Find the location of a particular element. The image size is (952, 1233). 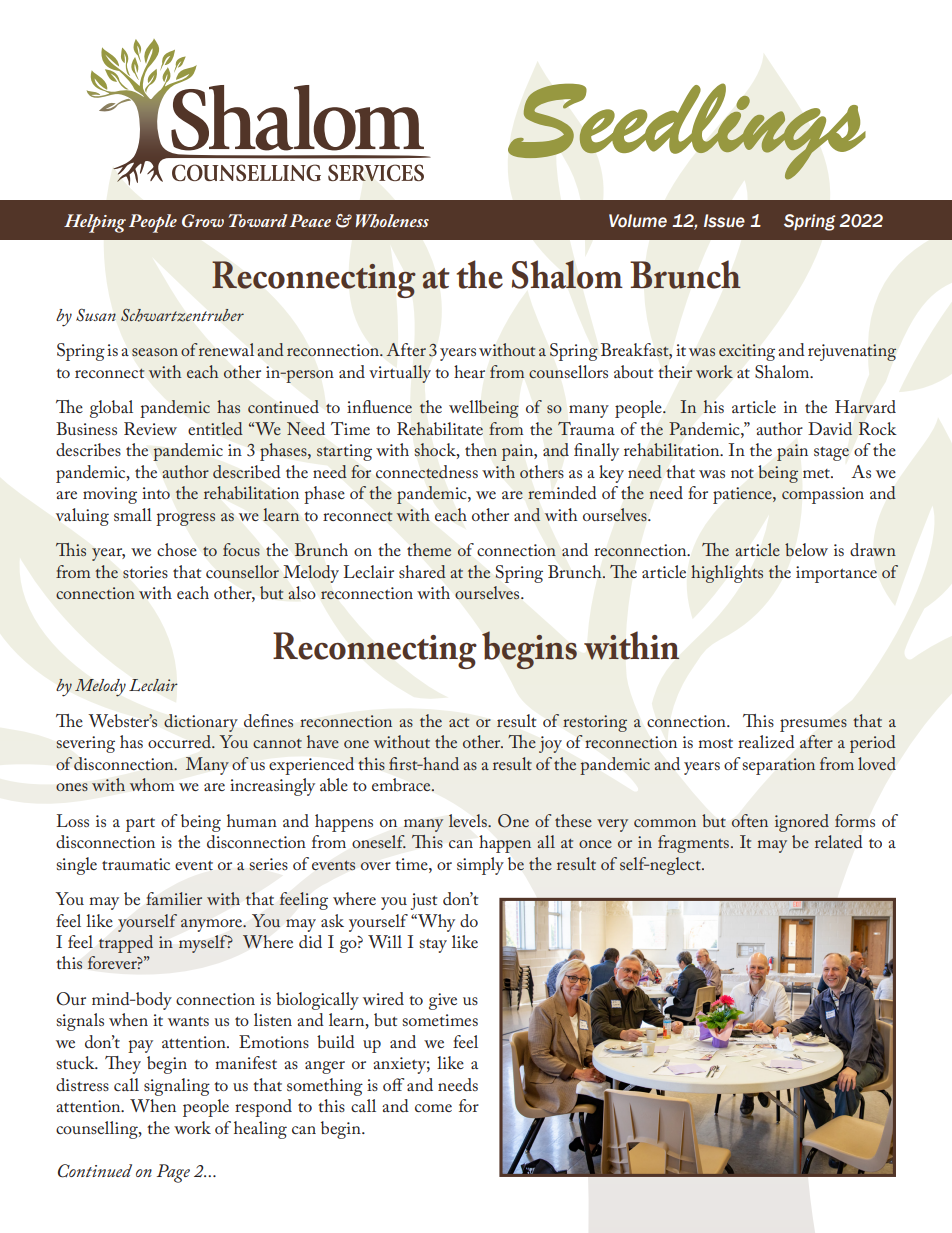

Grow is located at coordinates (203, 221).
